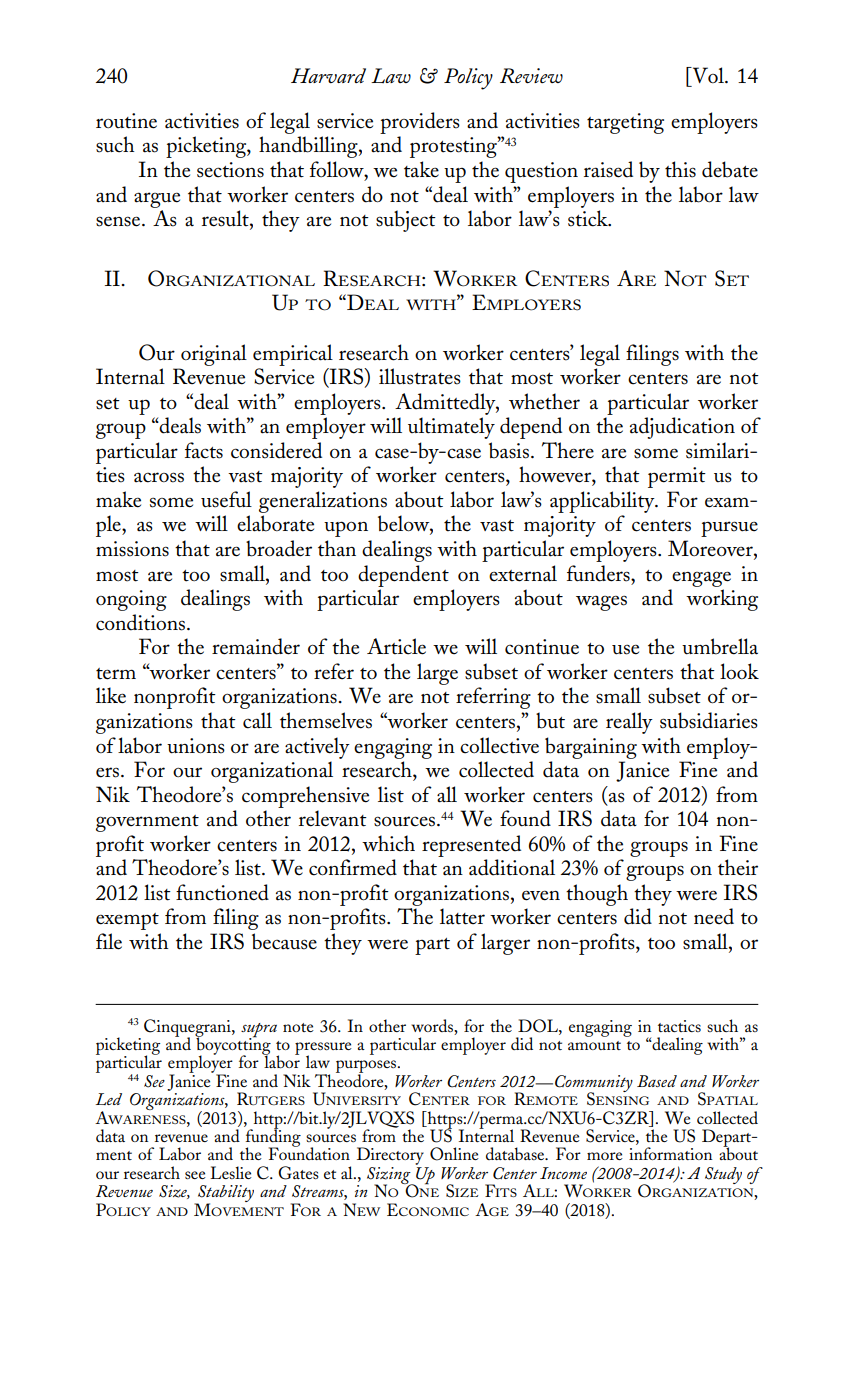 This image has height=1400, width=854. Describe the element at coordinates (396, 646) in the image. I see `Article` at that location.
